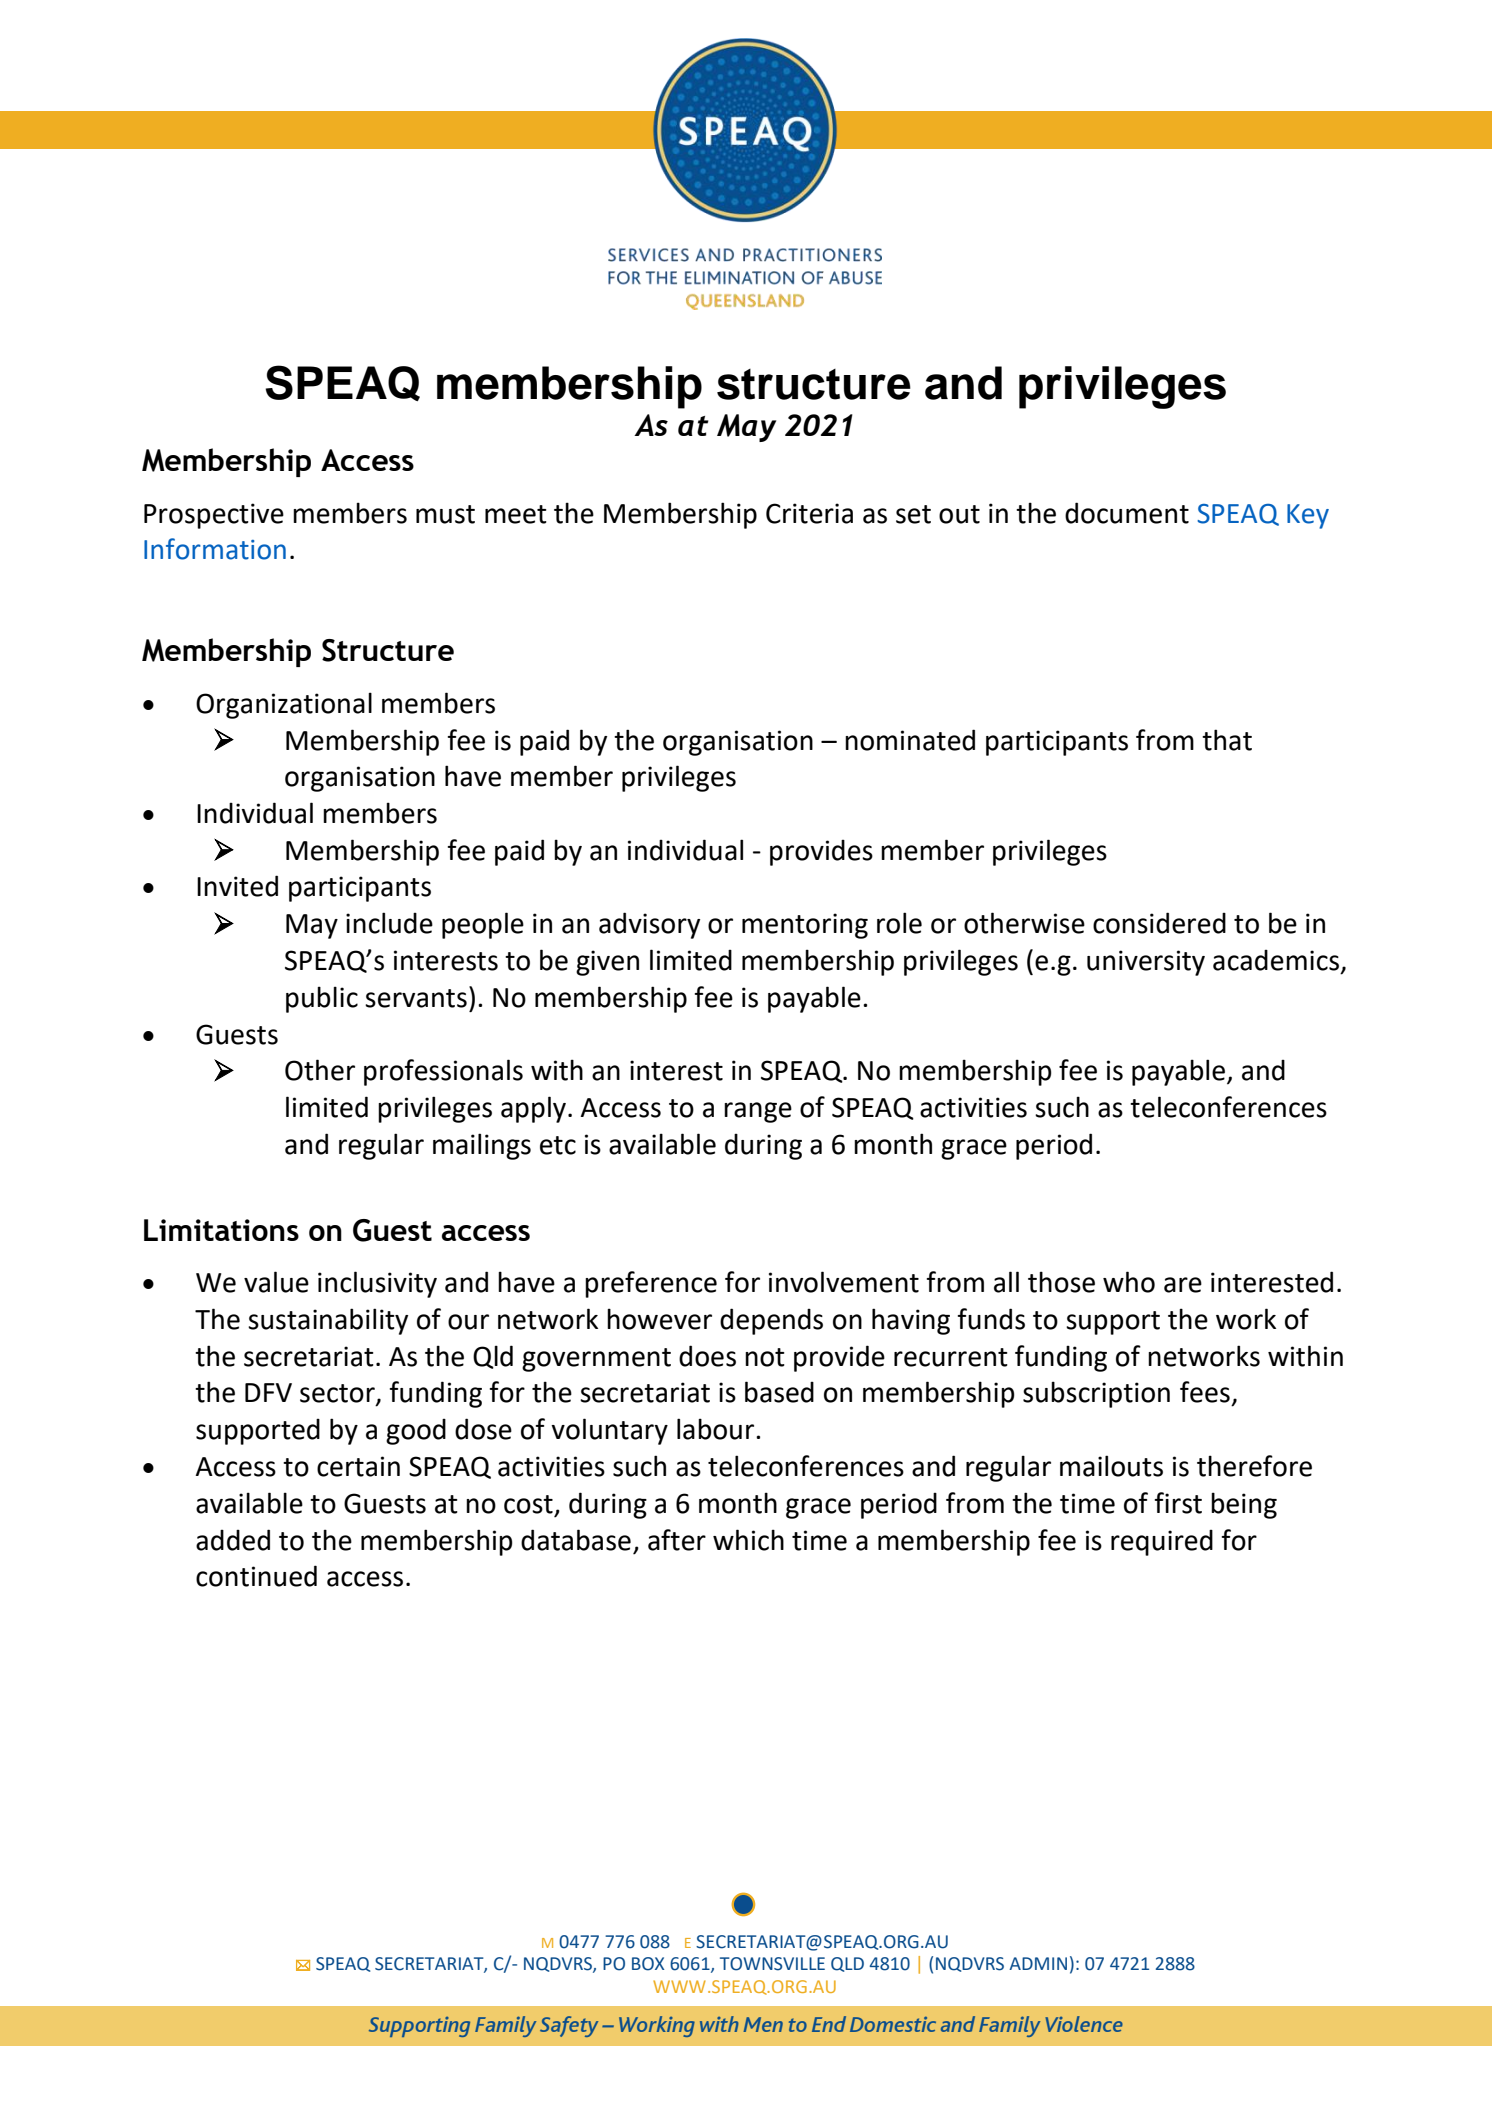  I want to click on inclusivity, so click(377, 1284).
